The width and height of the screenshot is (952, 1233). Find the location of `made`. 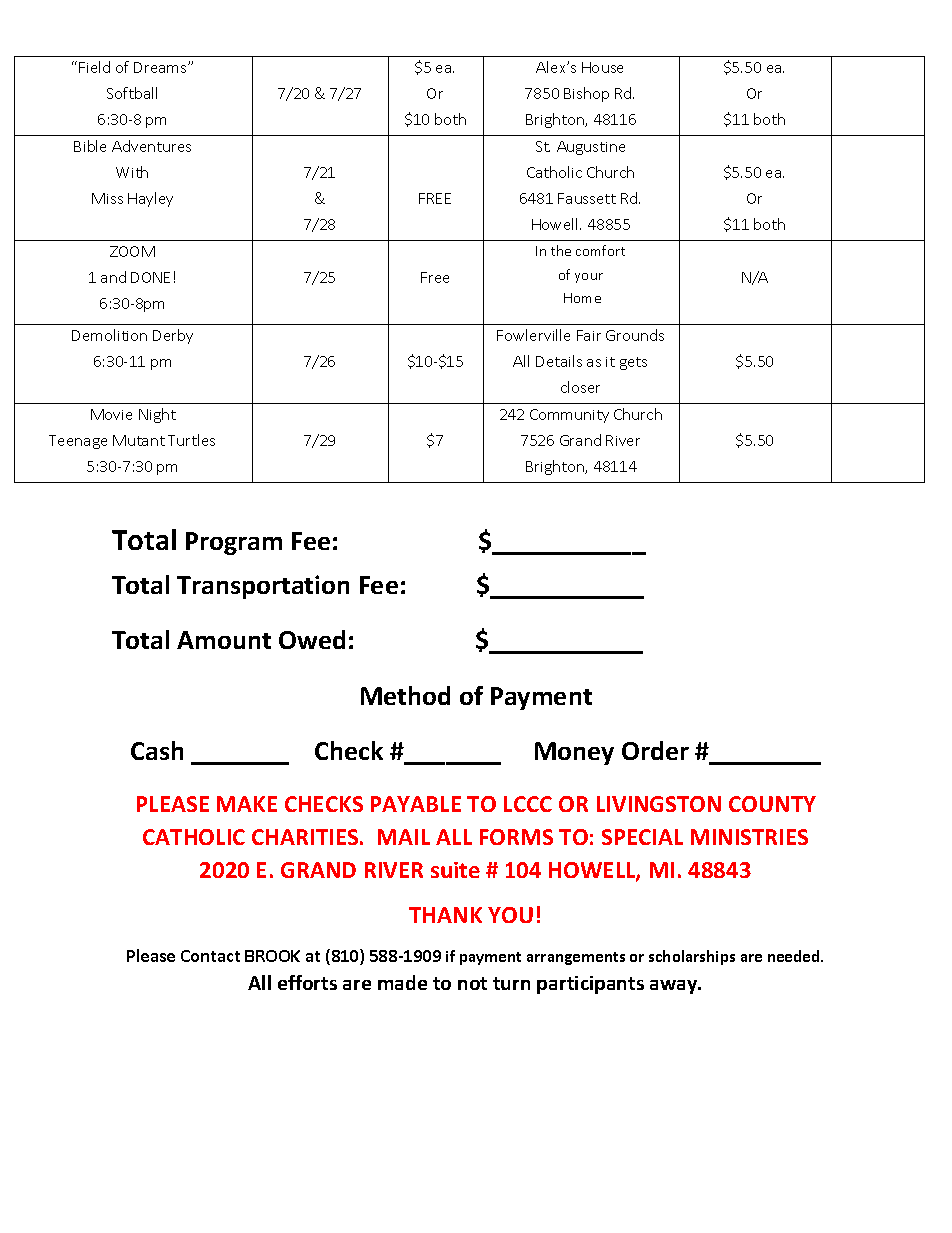

made is located at coordinates (402, 982).
